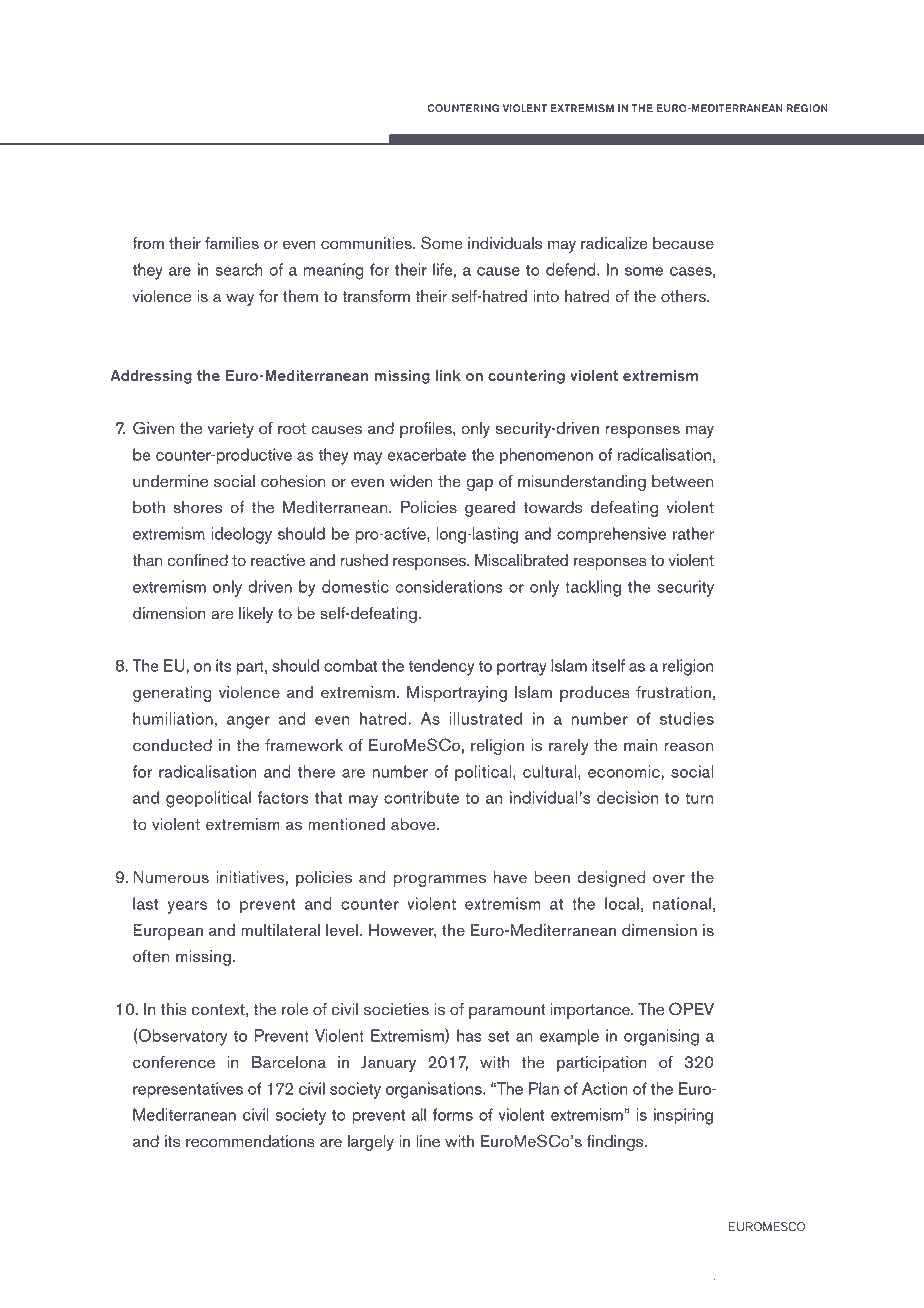 The image size is (924, 1308). Describe the element at coordinates (682, 481) in the screenshot. I see `between` at that location.
